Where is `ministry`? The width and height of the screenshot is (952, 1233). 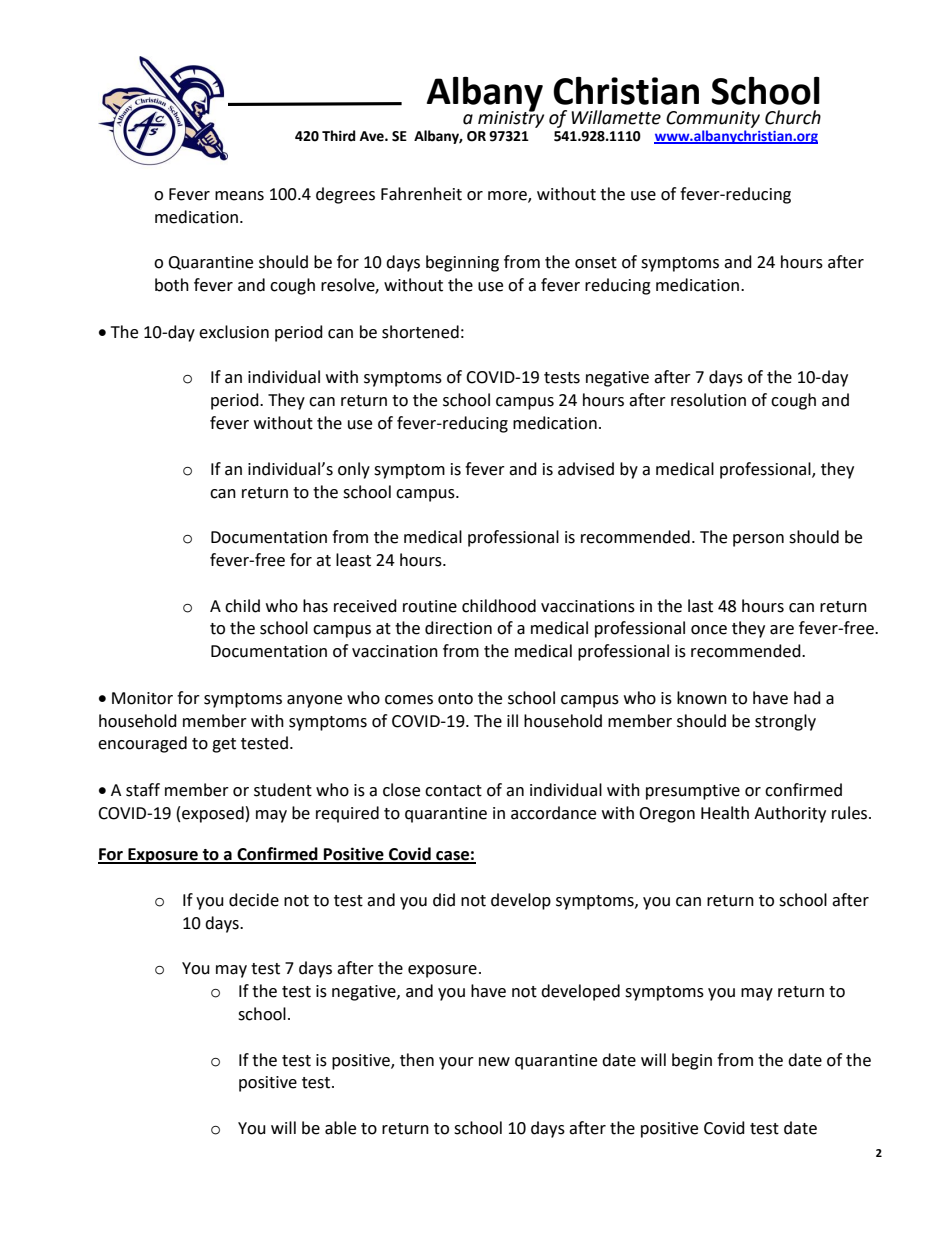 ministry is located at coordinates (511, 118).
